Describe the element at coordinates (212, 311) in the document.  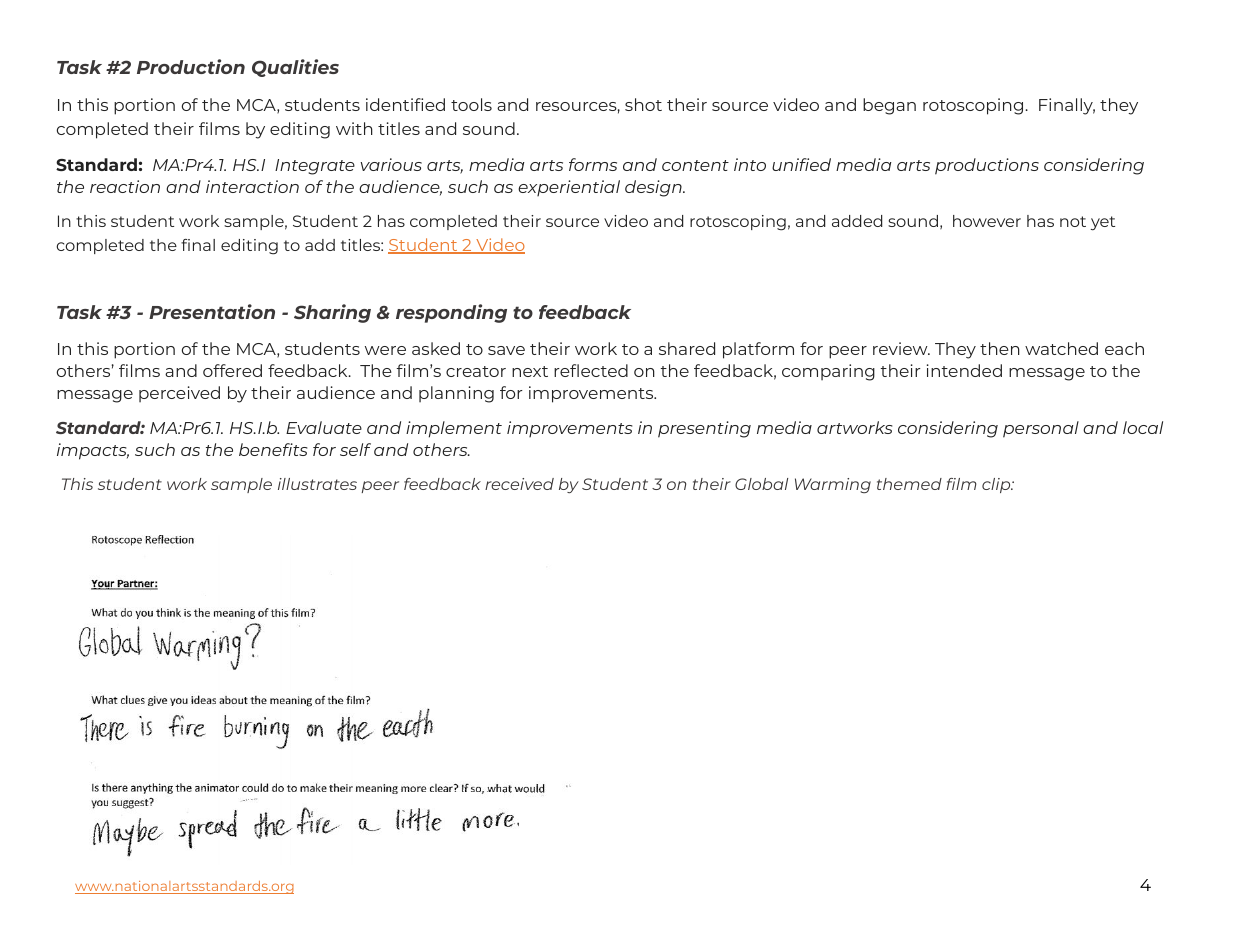
I see `Presentation` at that location.
